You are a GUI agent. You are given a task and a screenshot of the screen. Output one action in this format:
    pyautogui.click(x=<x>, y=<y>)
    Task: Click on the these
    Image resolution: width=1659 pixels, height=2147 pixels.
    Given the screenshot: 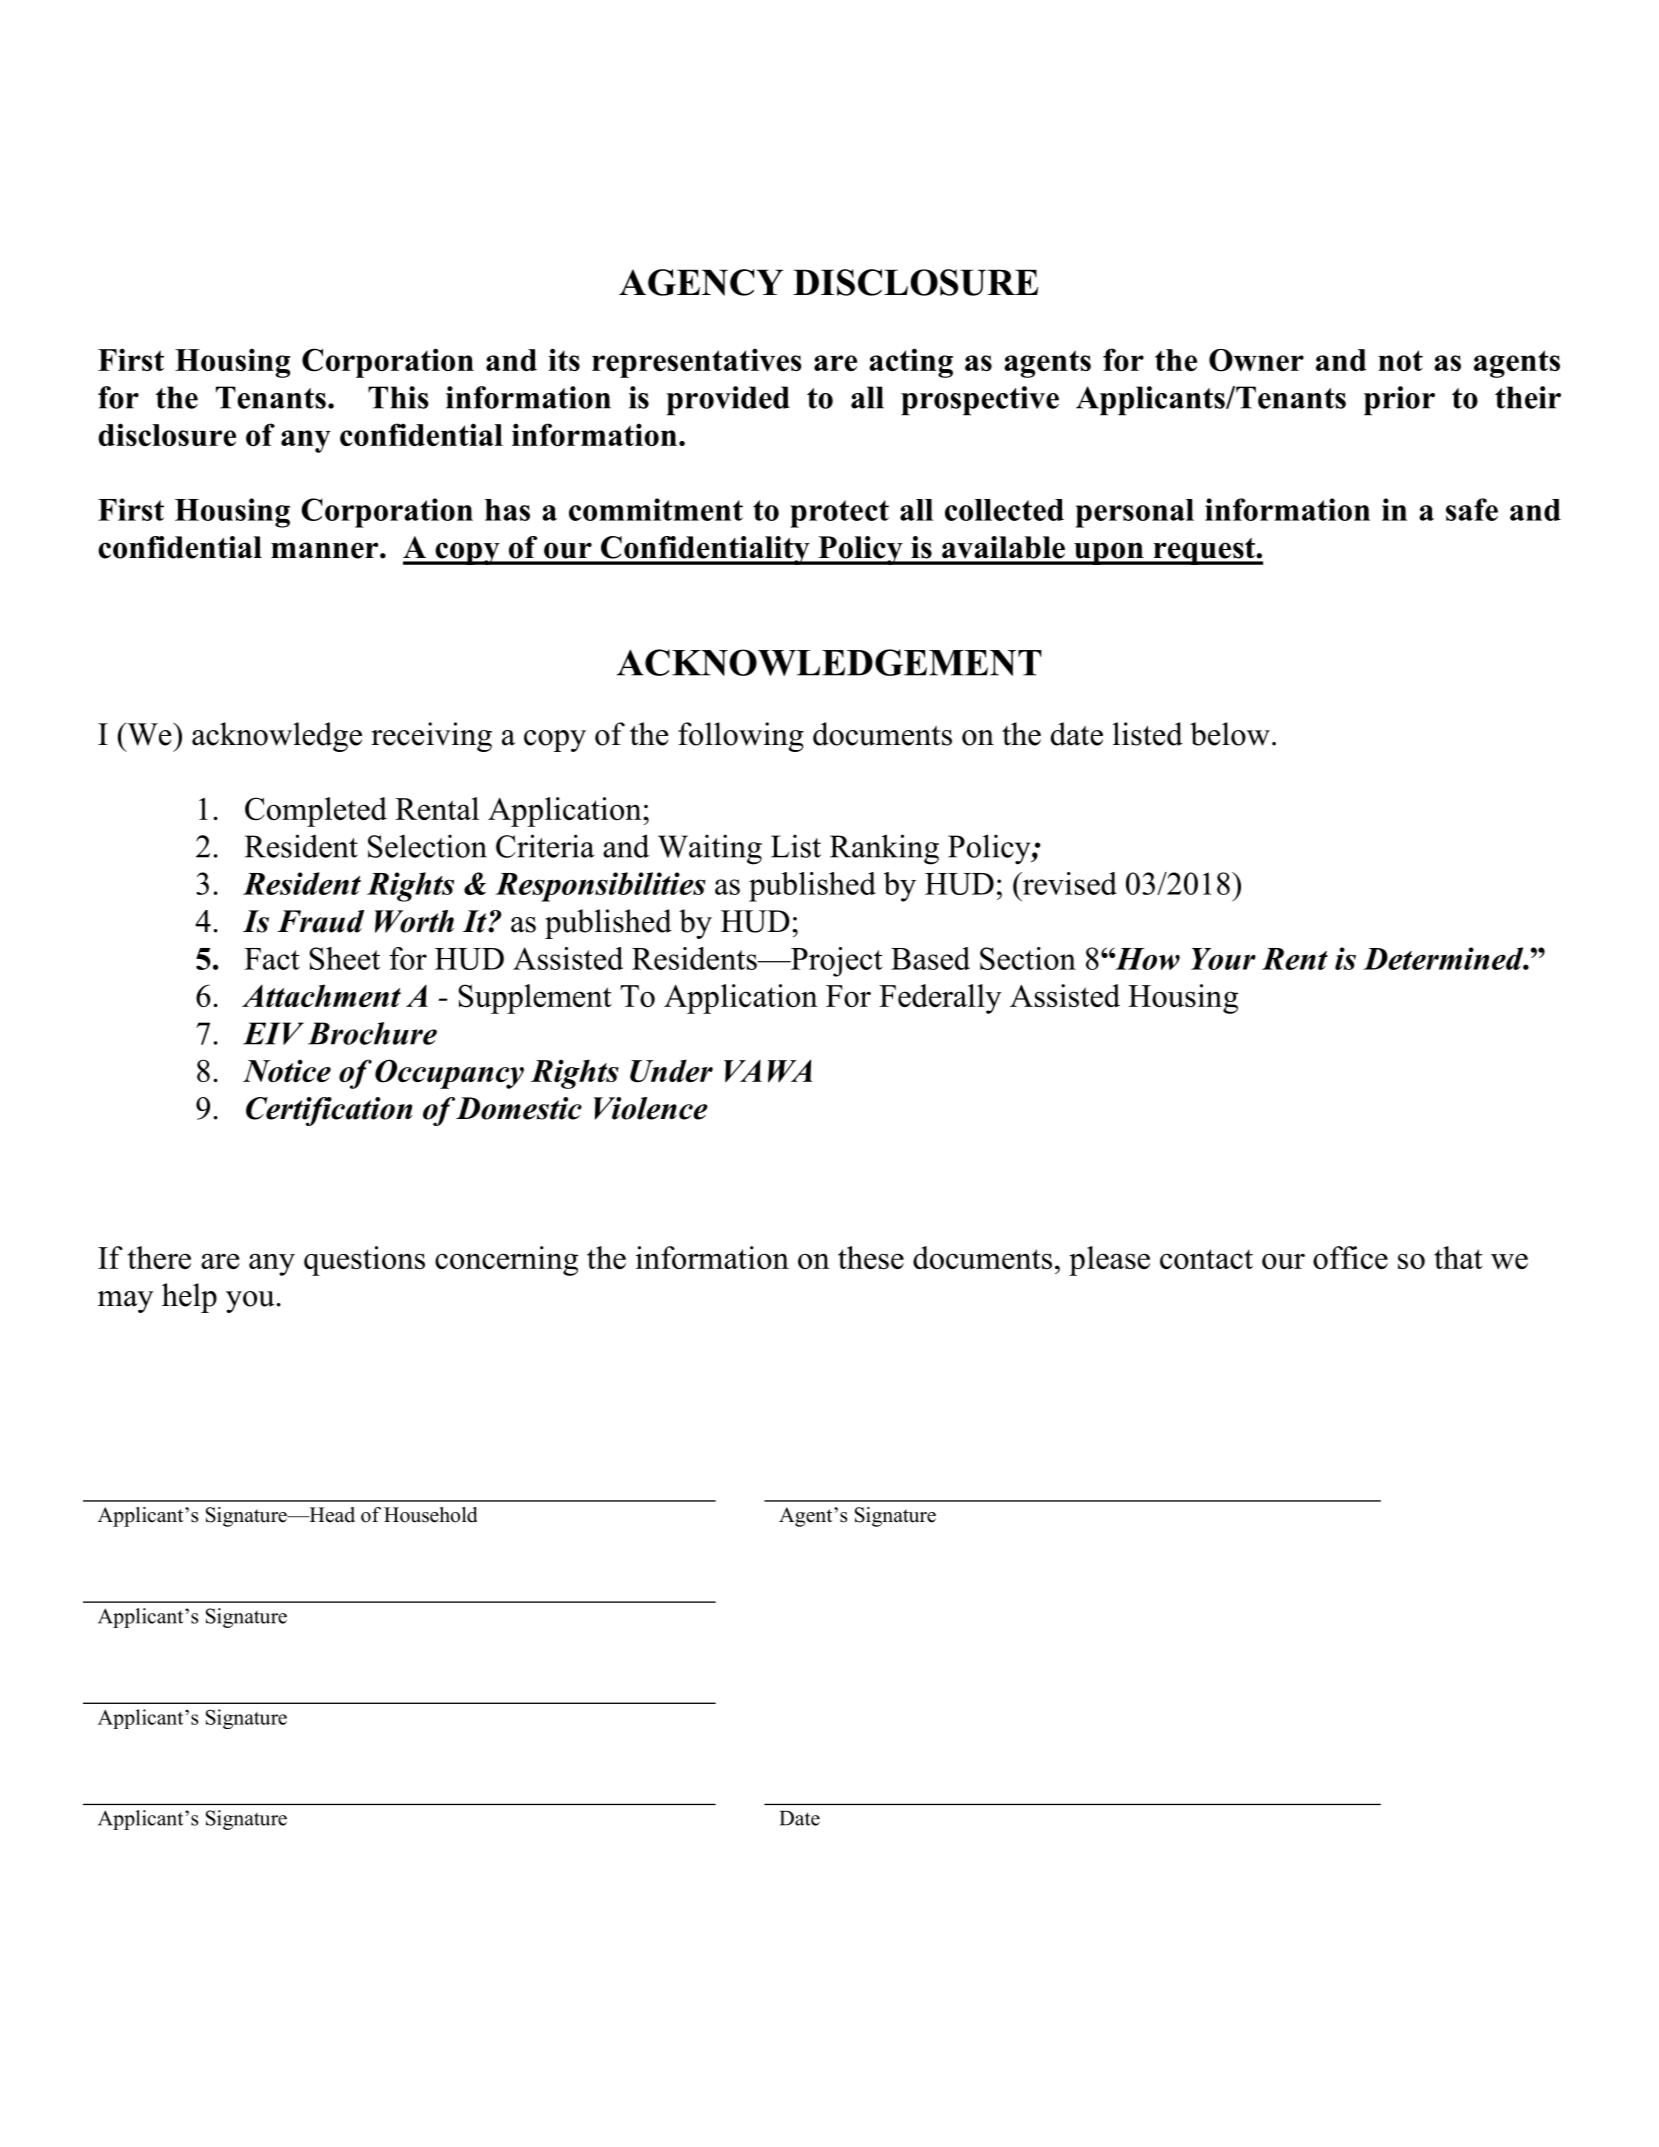 What is the action you would take?
    pyautogui.click(x=871, y=1257)
